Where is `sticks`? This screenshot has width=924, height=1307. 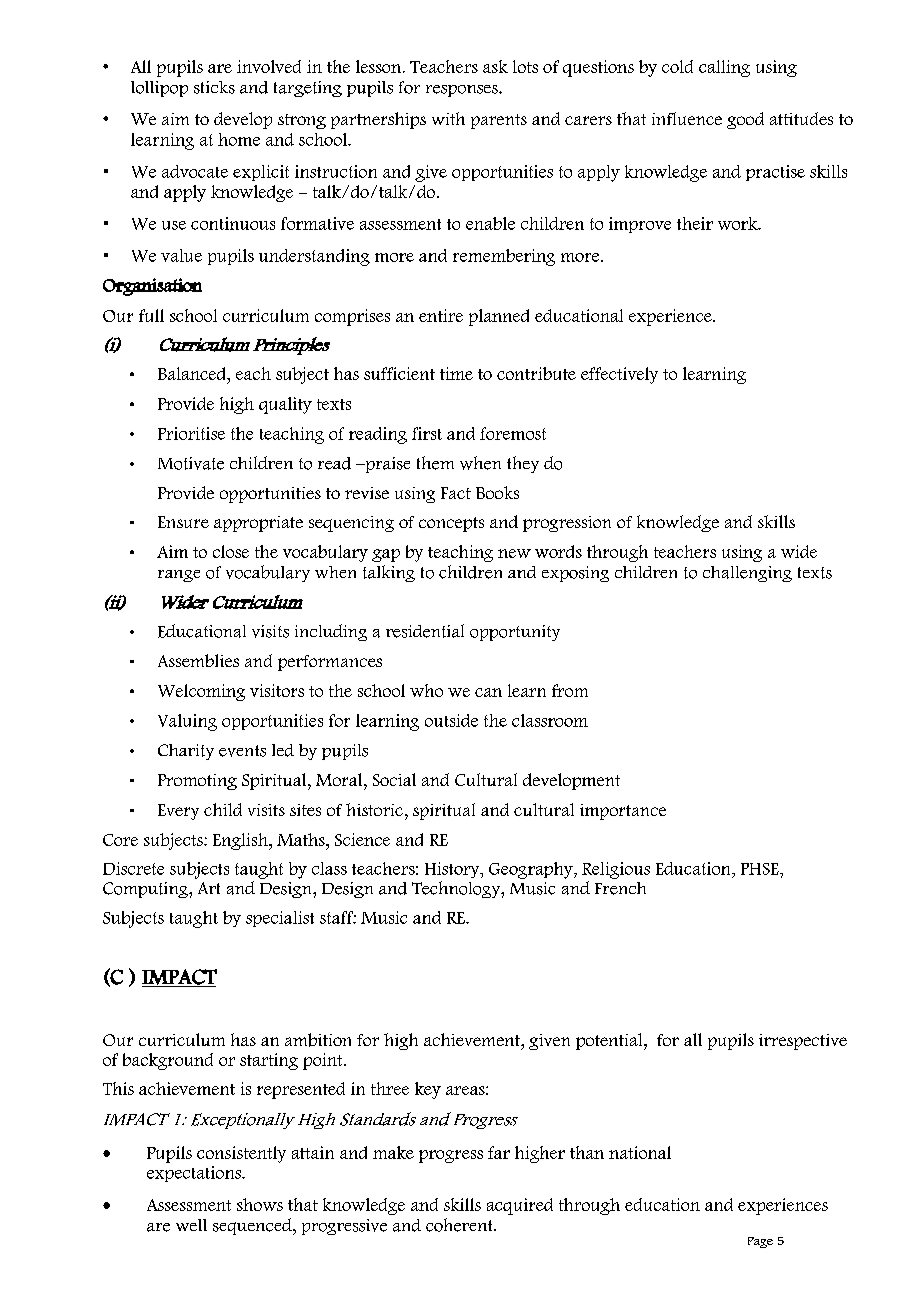 sticks is located at coordinates (214, 87).
